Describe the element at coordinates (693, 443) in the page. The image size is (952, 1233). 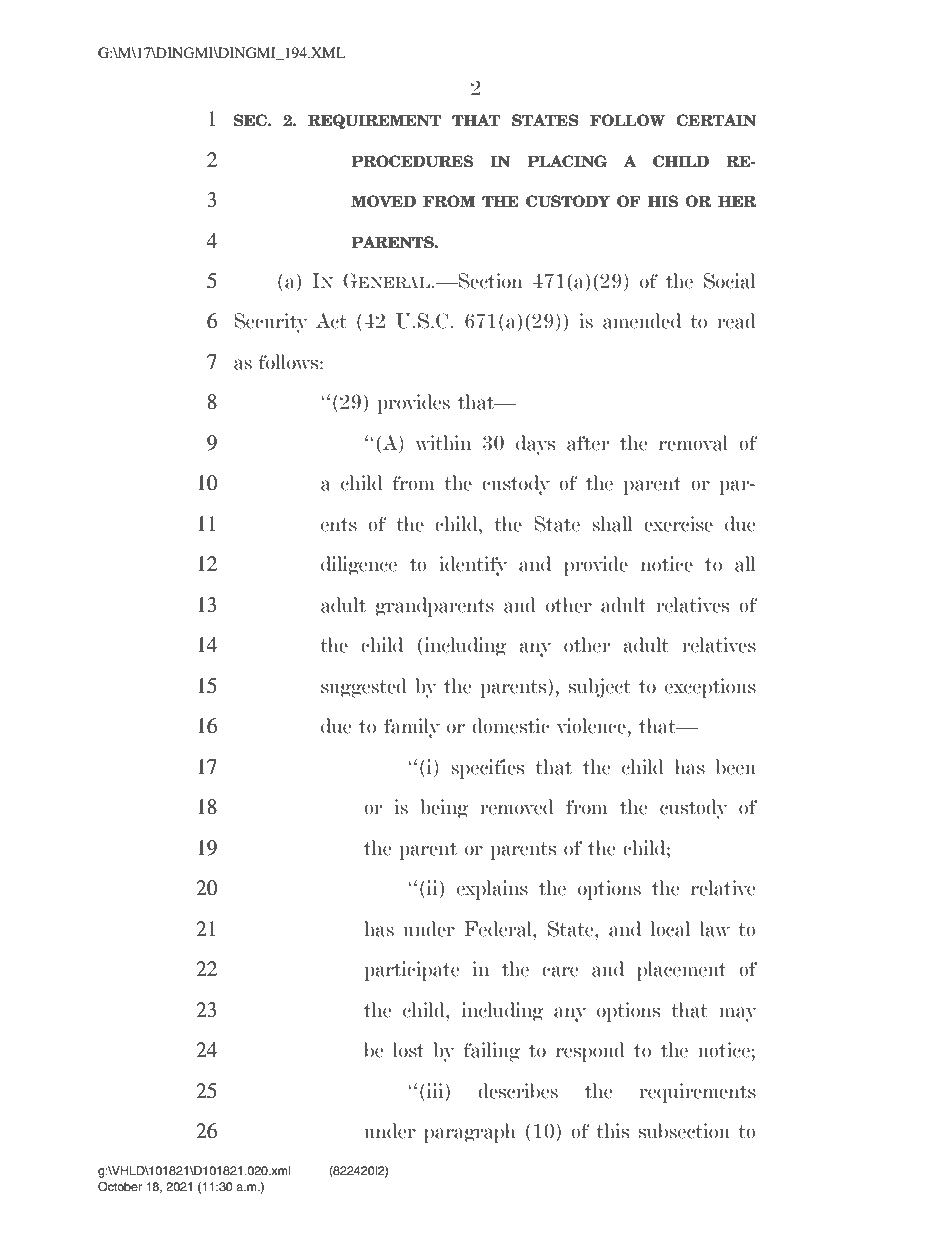
I see `removal` at that location.
